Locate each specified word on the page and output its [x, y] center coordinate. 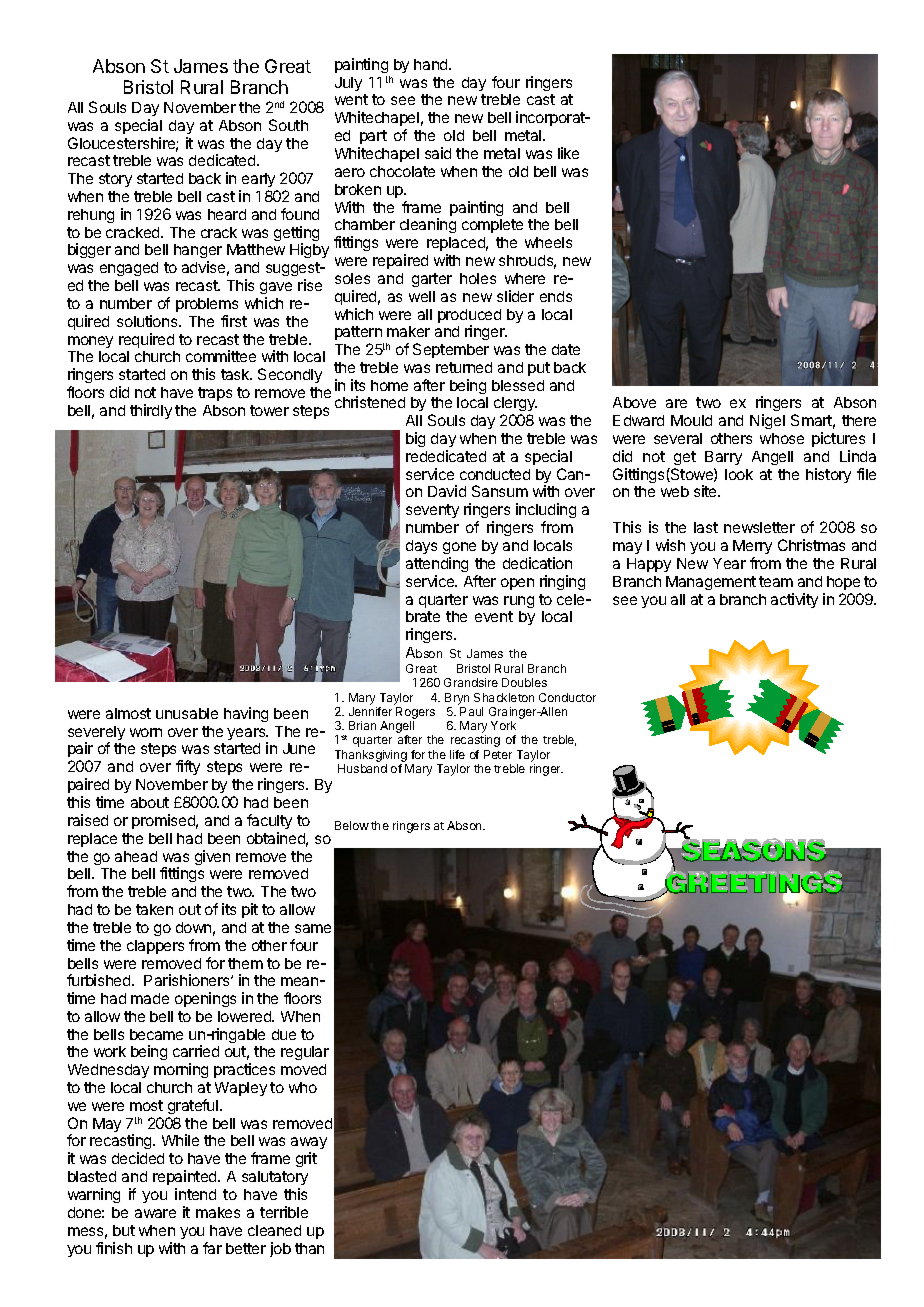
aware [155, 1213]
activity [794, 600]
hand [432, 64]
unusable [187, 713]
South [288, 125]
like [568, 153]
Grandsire [471, 682]
